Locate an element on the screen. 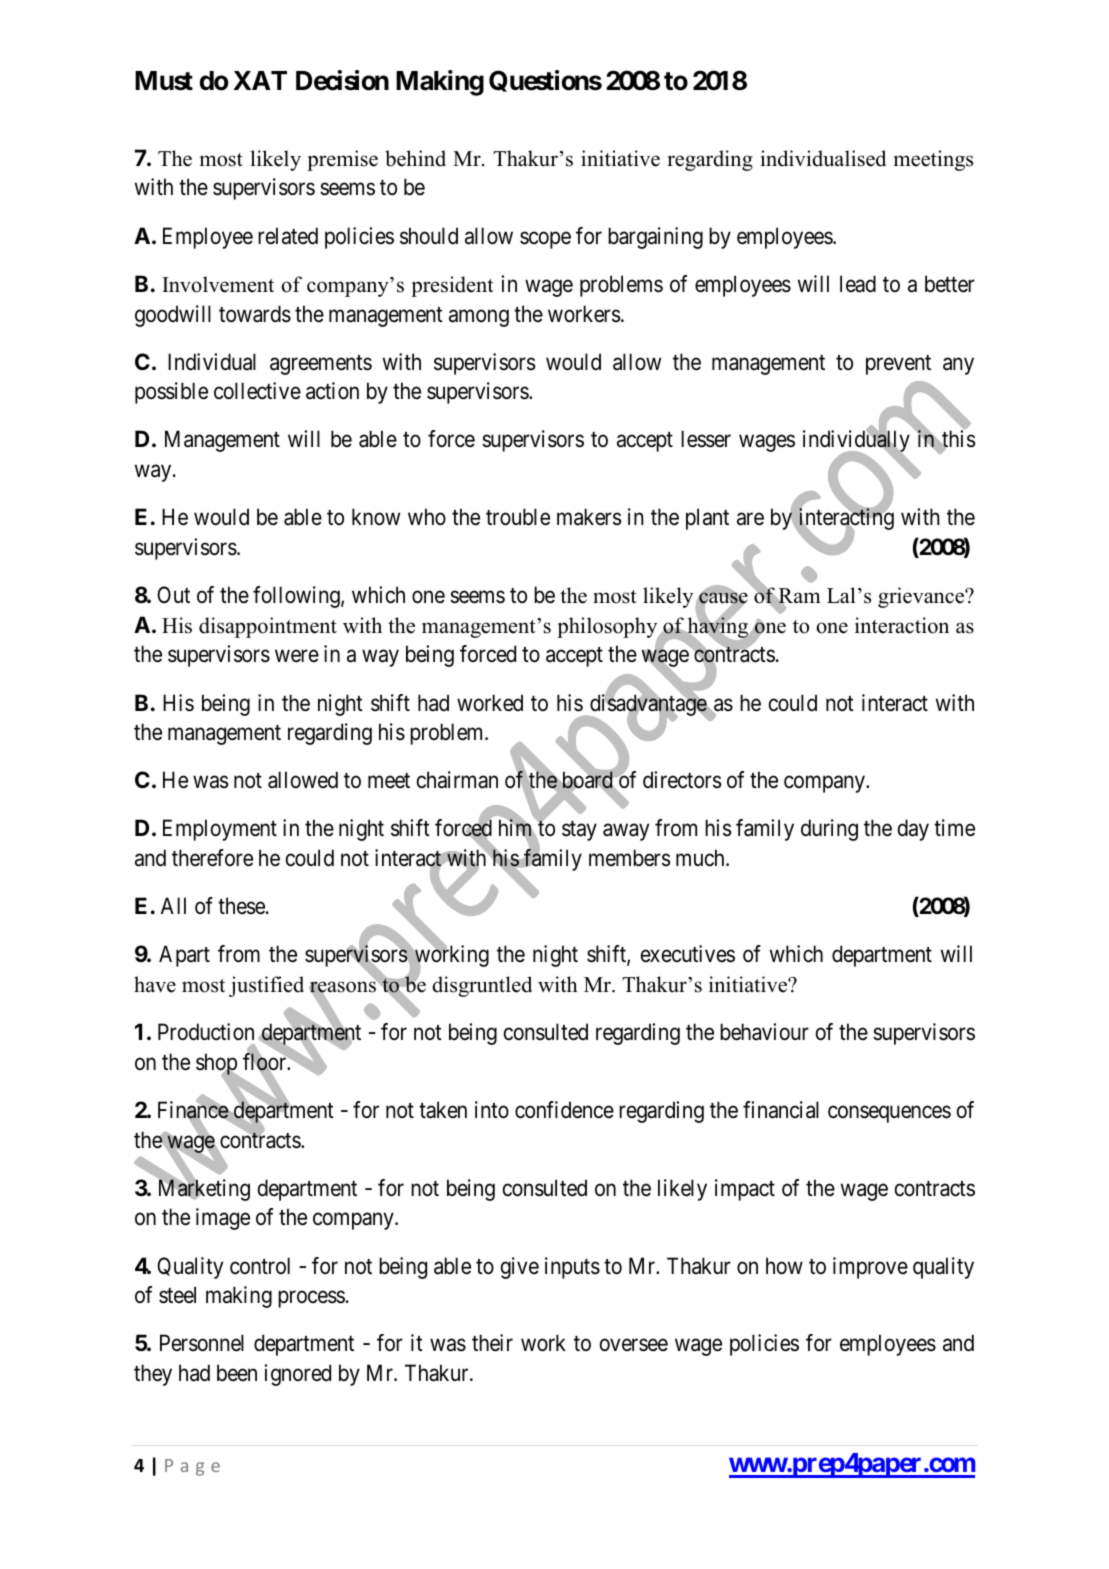  trouble is located at coordinates (518, 517).
